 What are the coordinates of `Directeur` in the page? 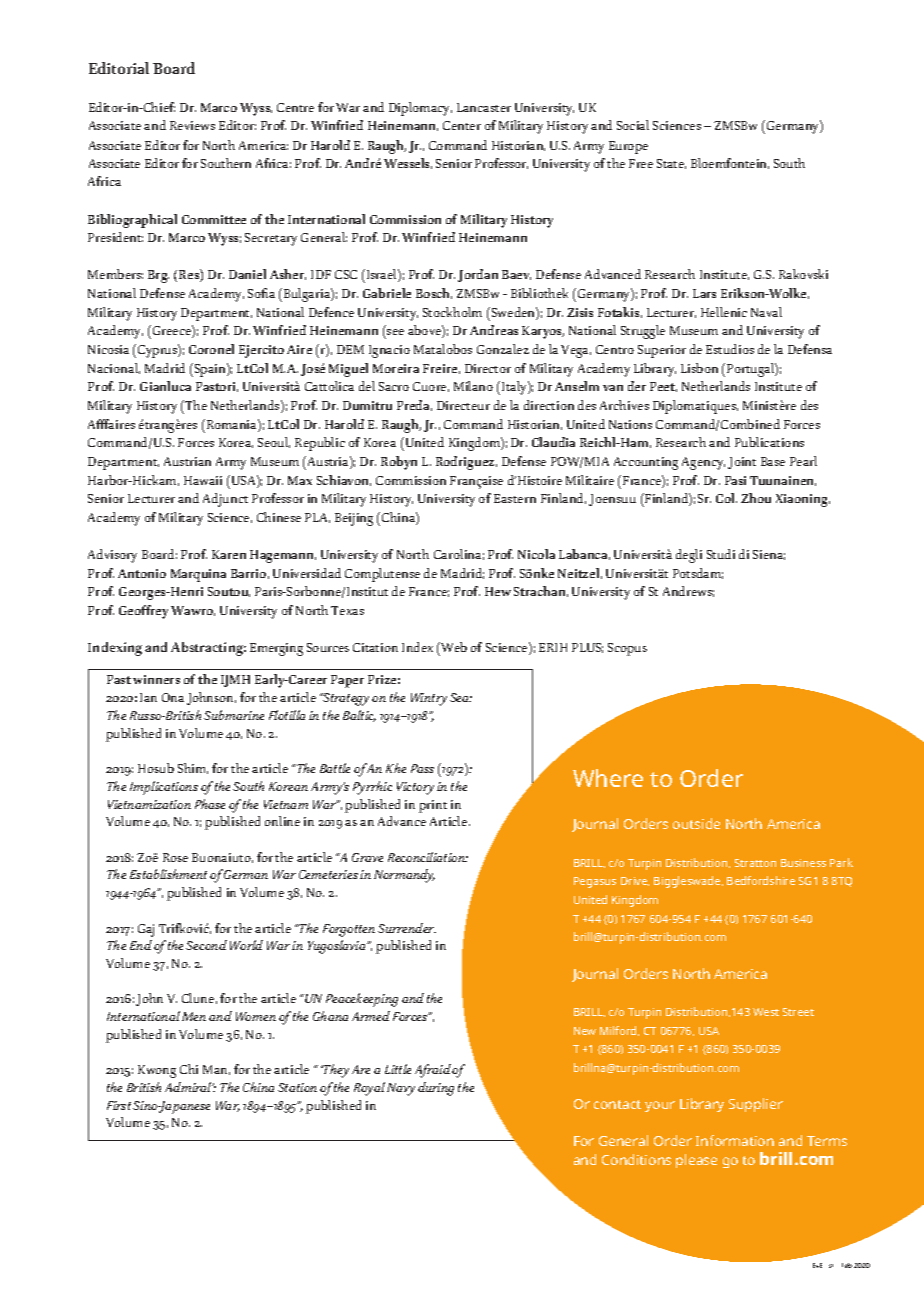 It's located at (463, 405).
